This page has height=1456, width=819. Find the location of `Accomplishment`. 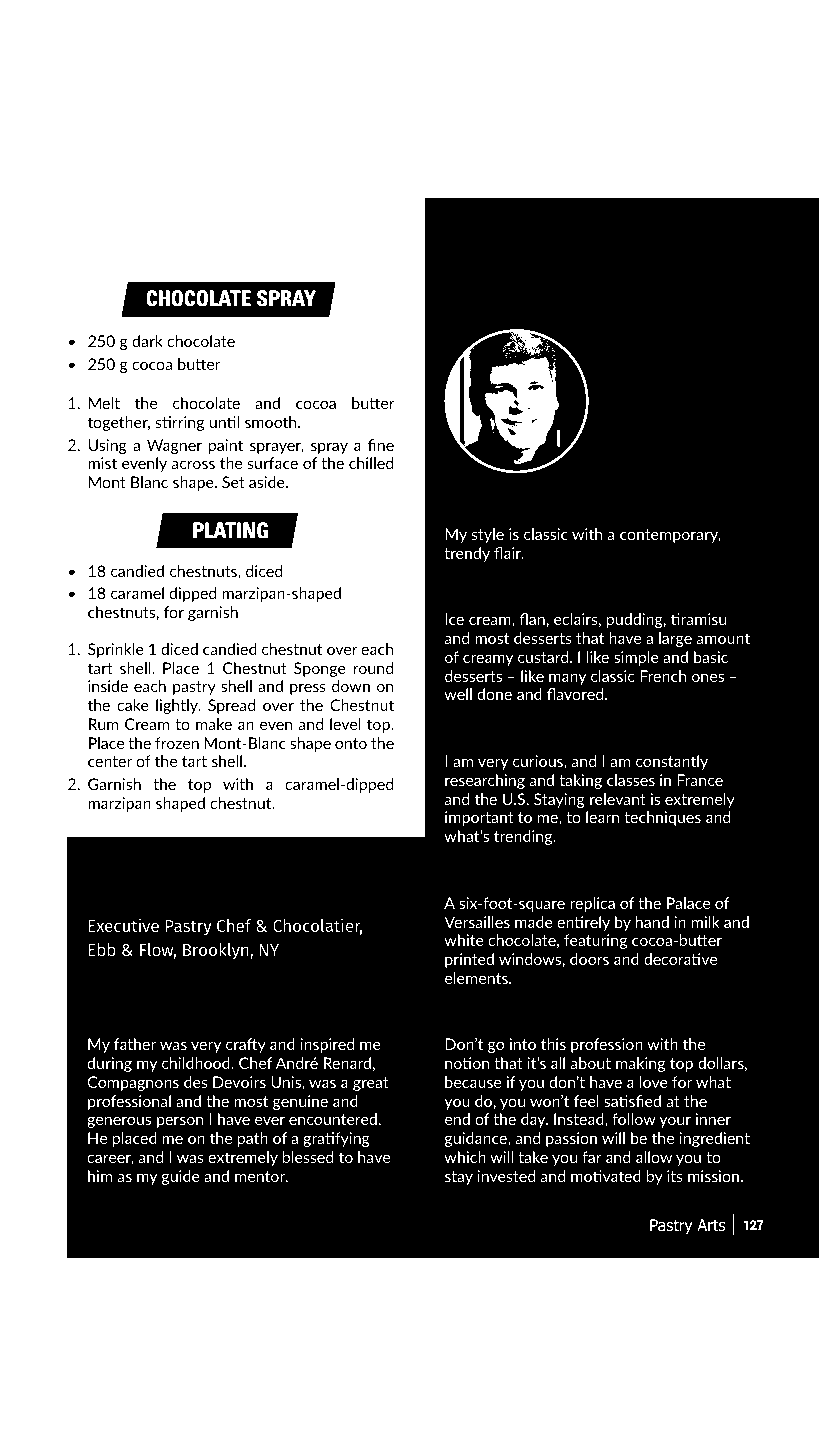

Accomplishment is located at coordinates (590, 884).
